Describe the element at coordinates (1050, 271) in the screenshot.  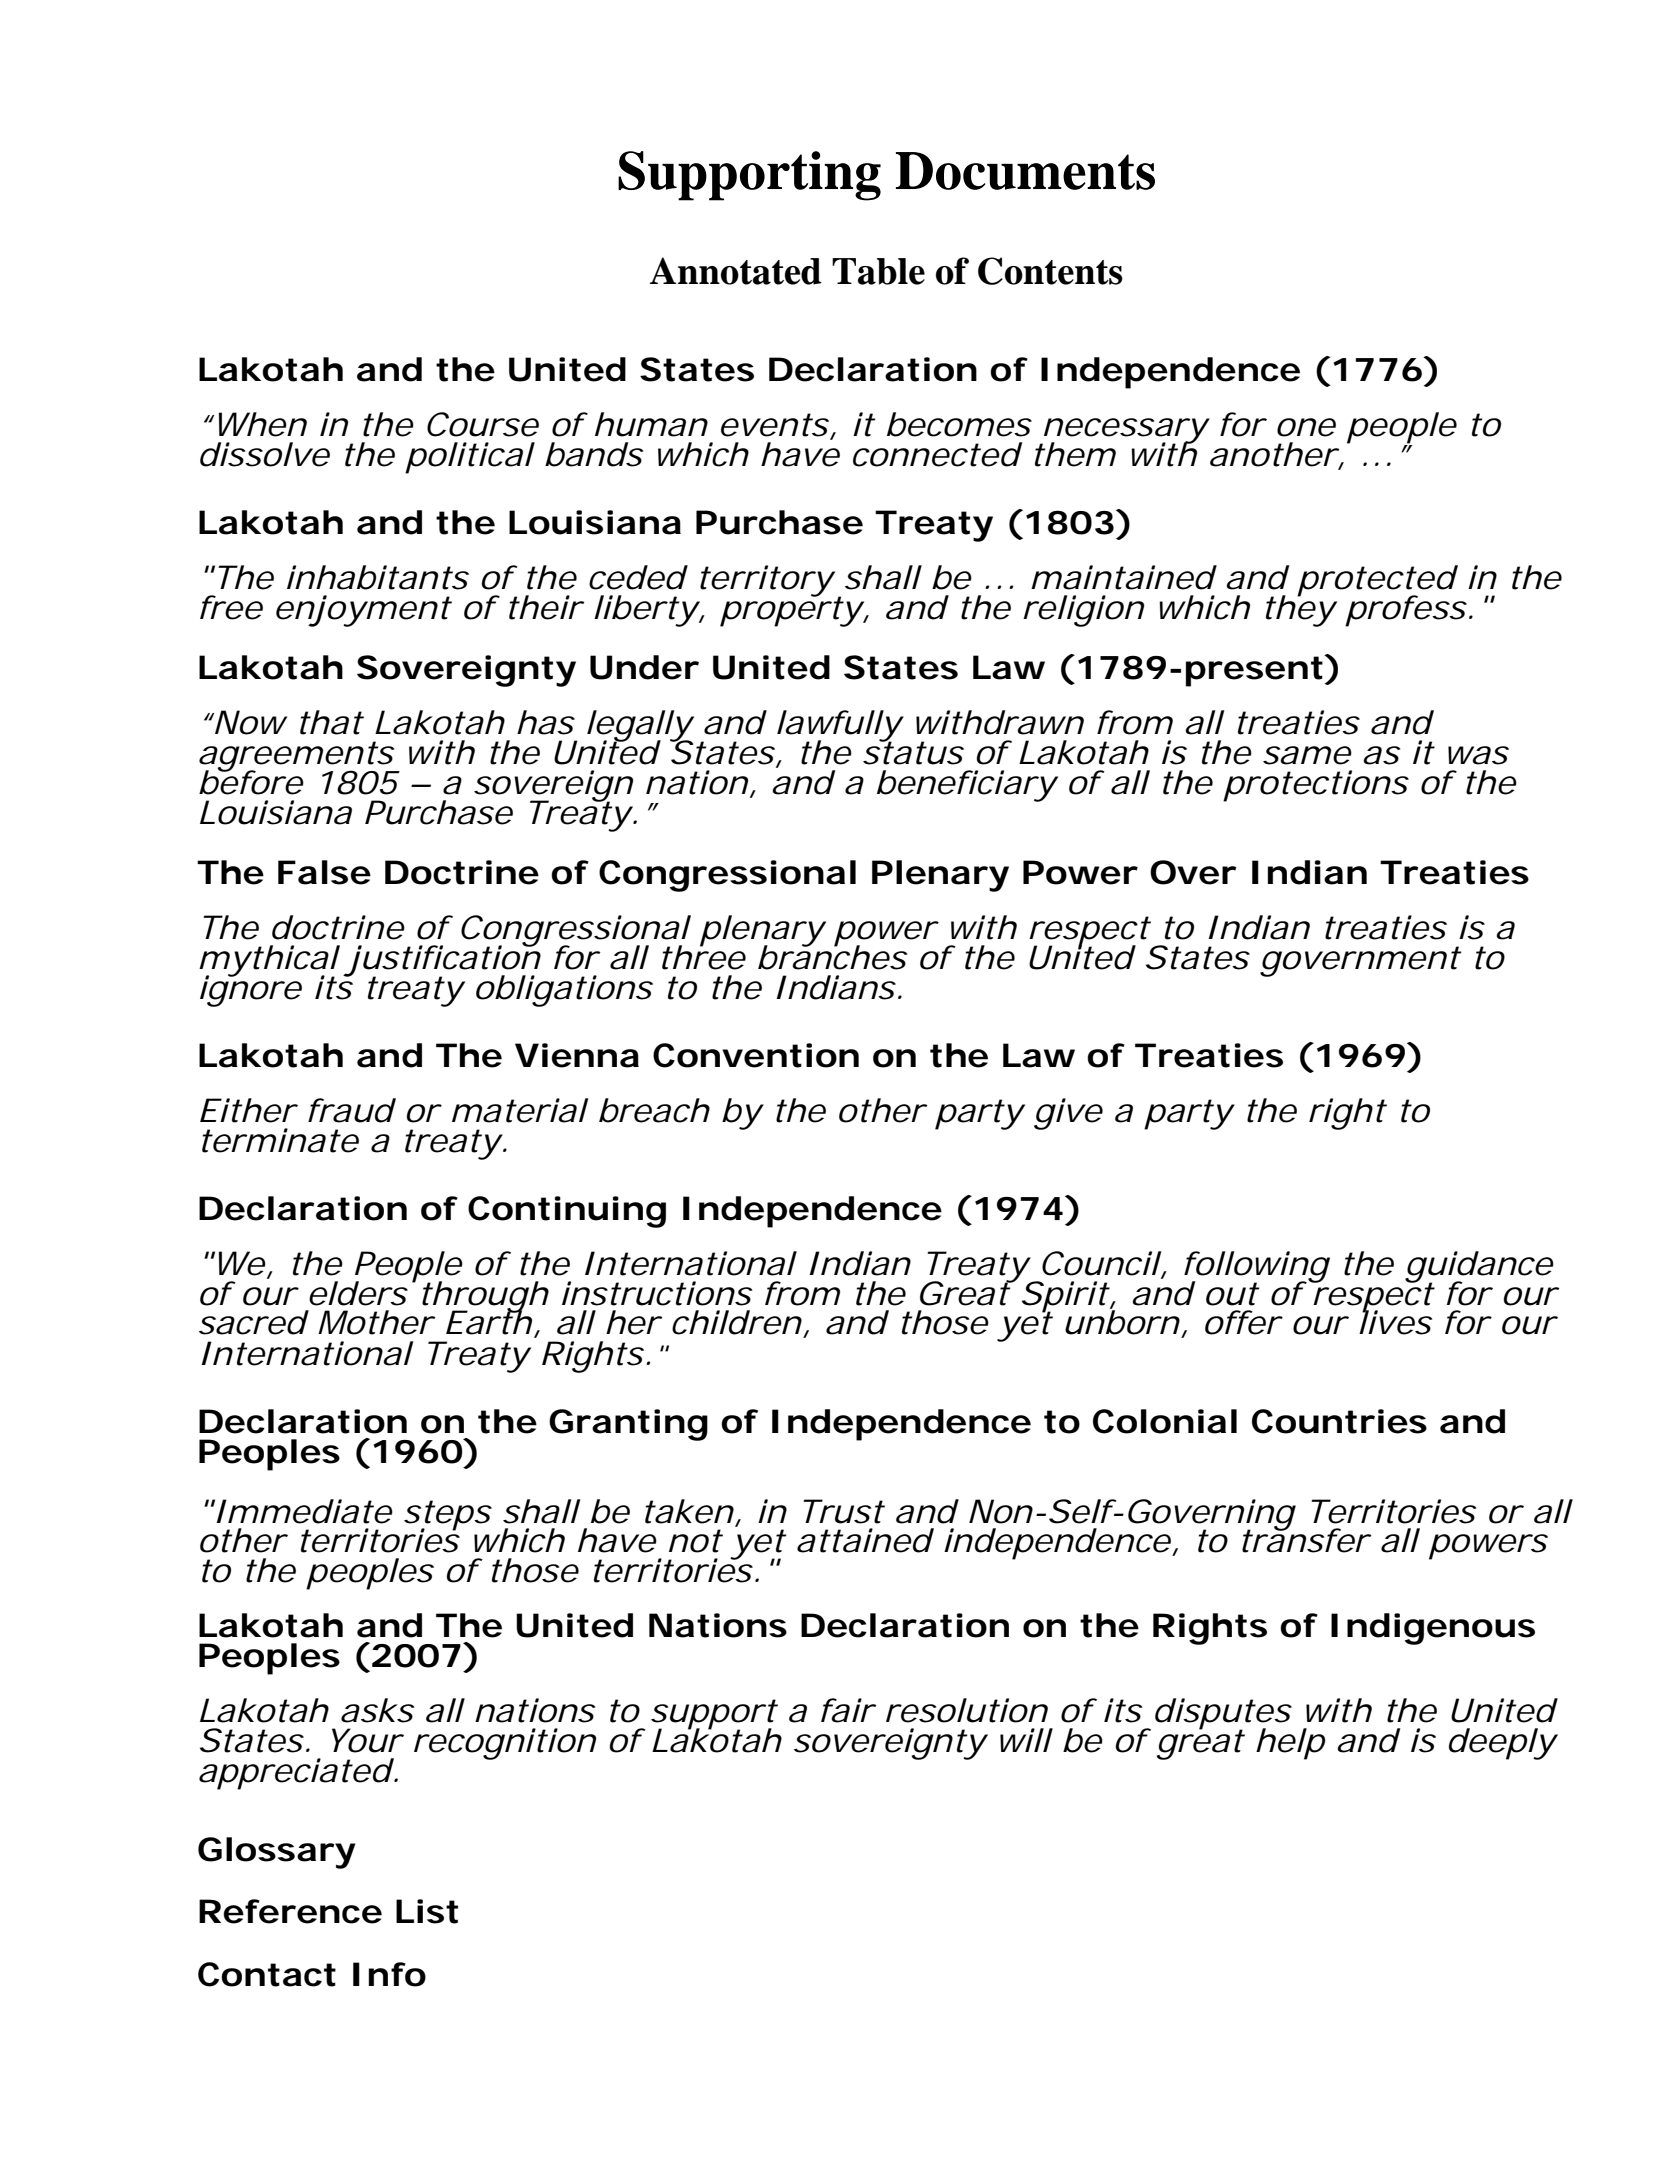
I see `Contents` at that location.
